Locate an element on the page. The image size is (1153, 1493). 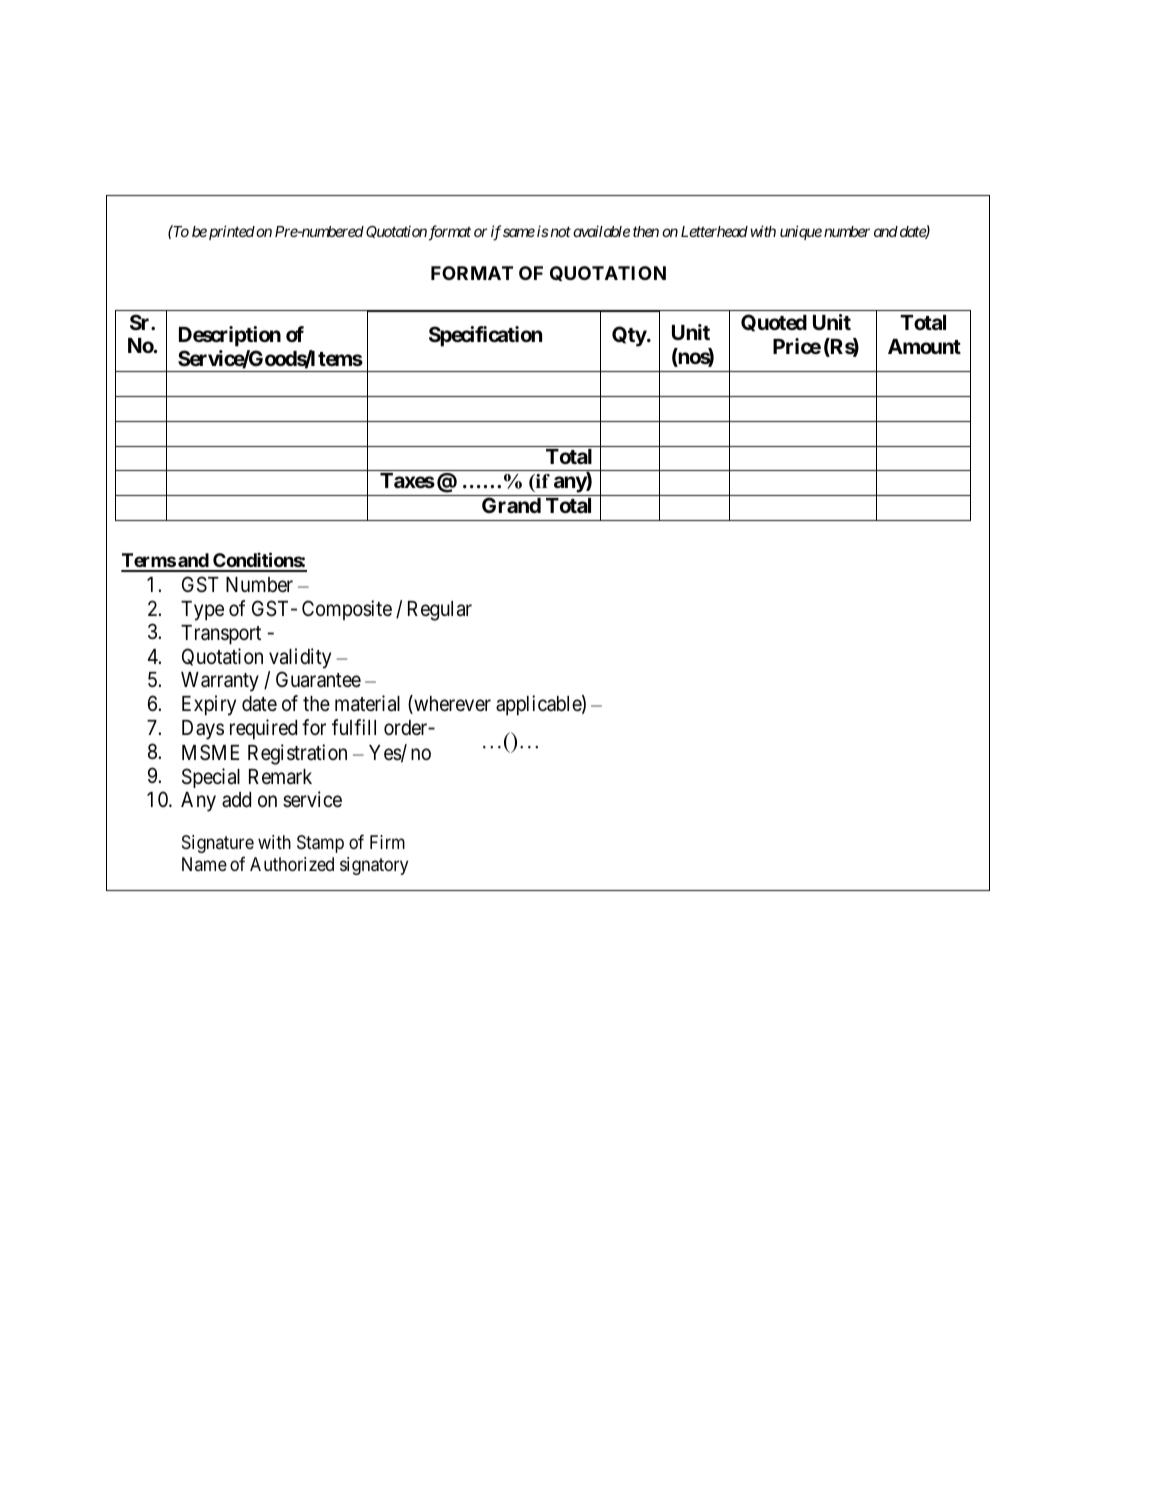
Description is located at coordinates (230, 336).
